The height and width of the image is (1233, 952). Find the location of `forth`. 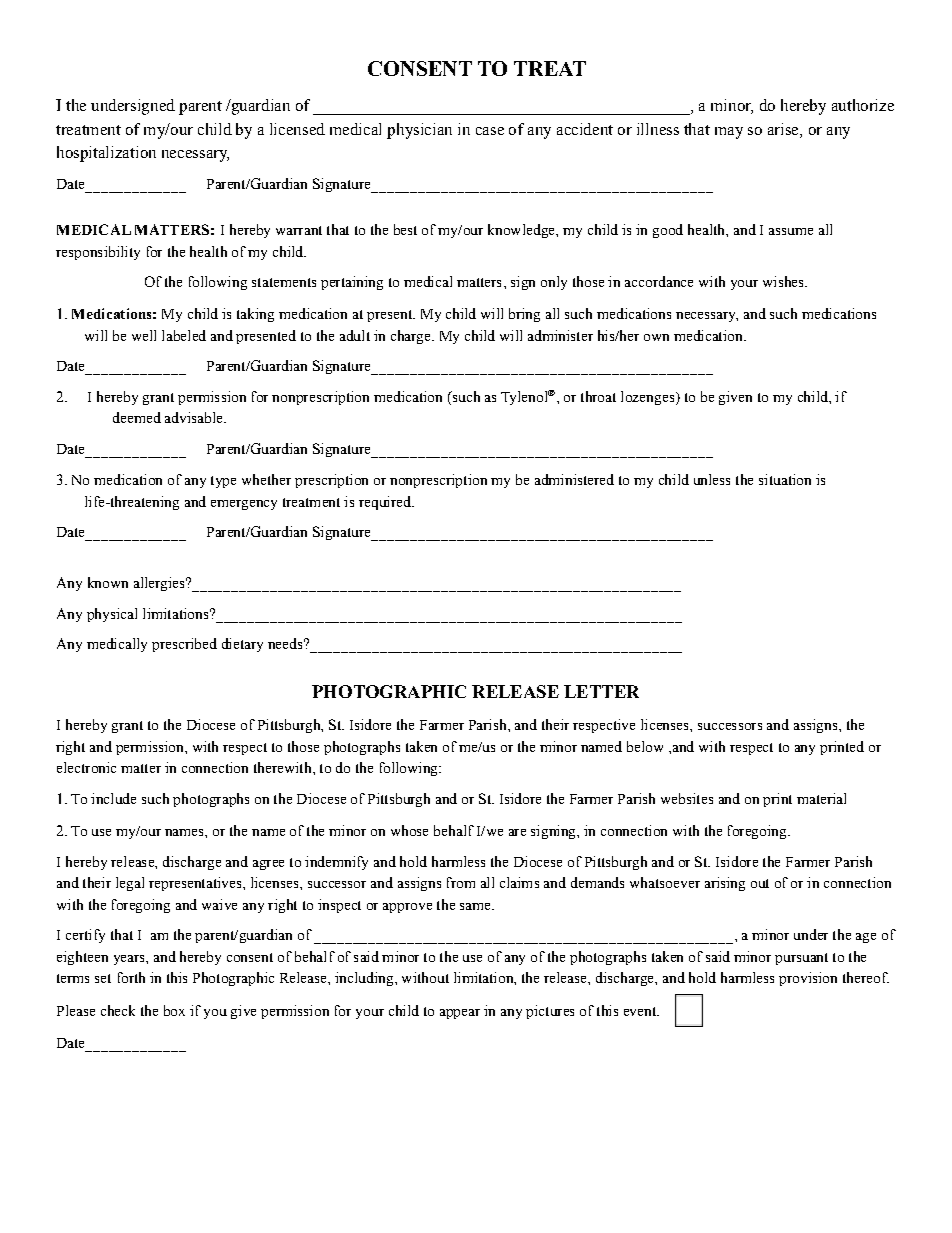

forth is located at coordinates (131, 977).
